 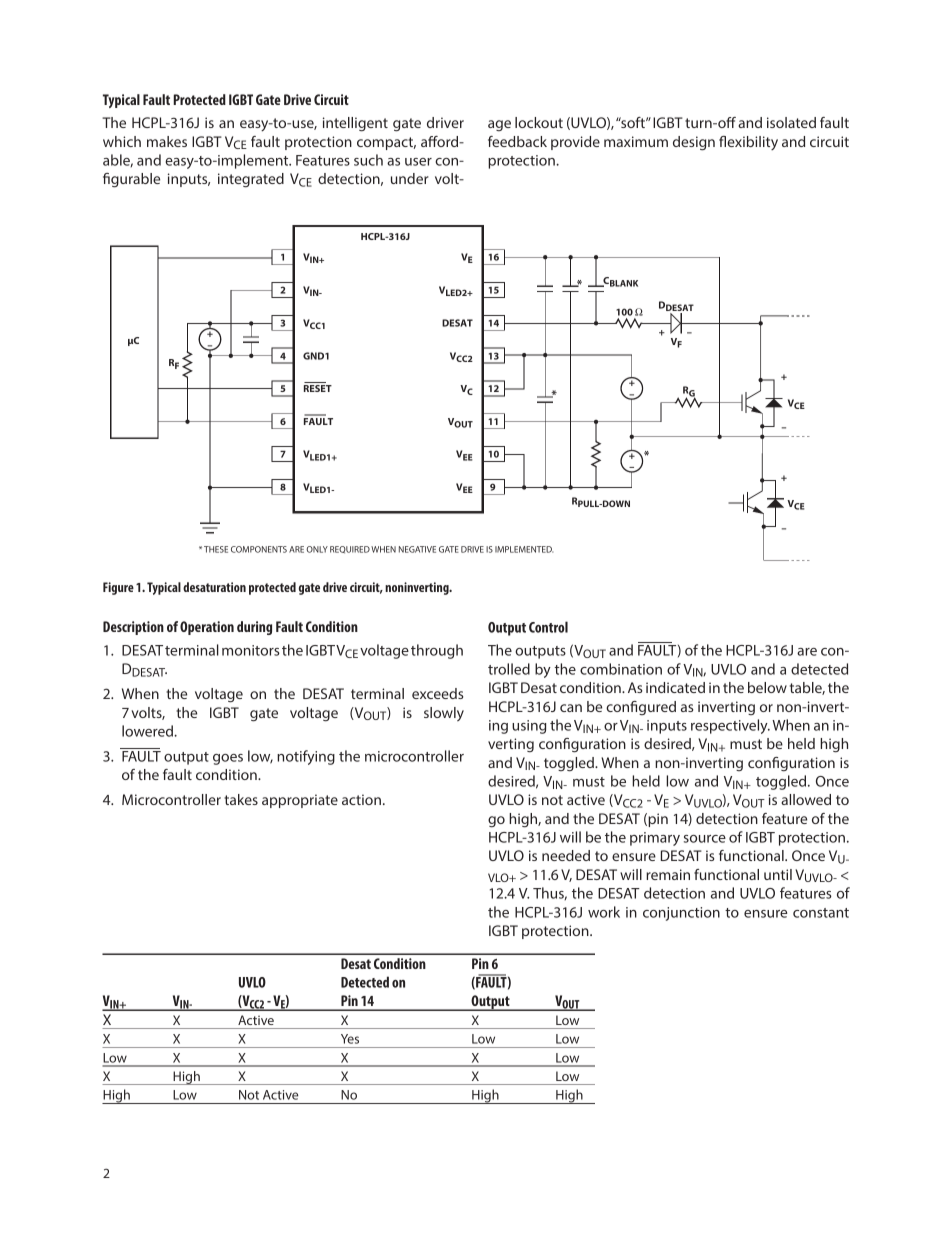 What do you see at coordinates (806, 799) in the screenshot?
I see `allowed` at bounding box center [806, 799].
